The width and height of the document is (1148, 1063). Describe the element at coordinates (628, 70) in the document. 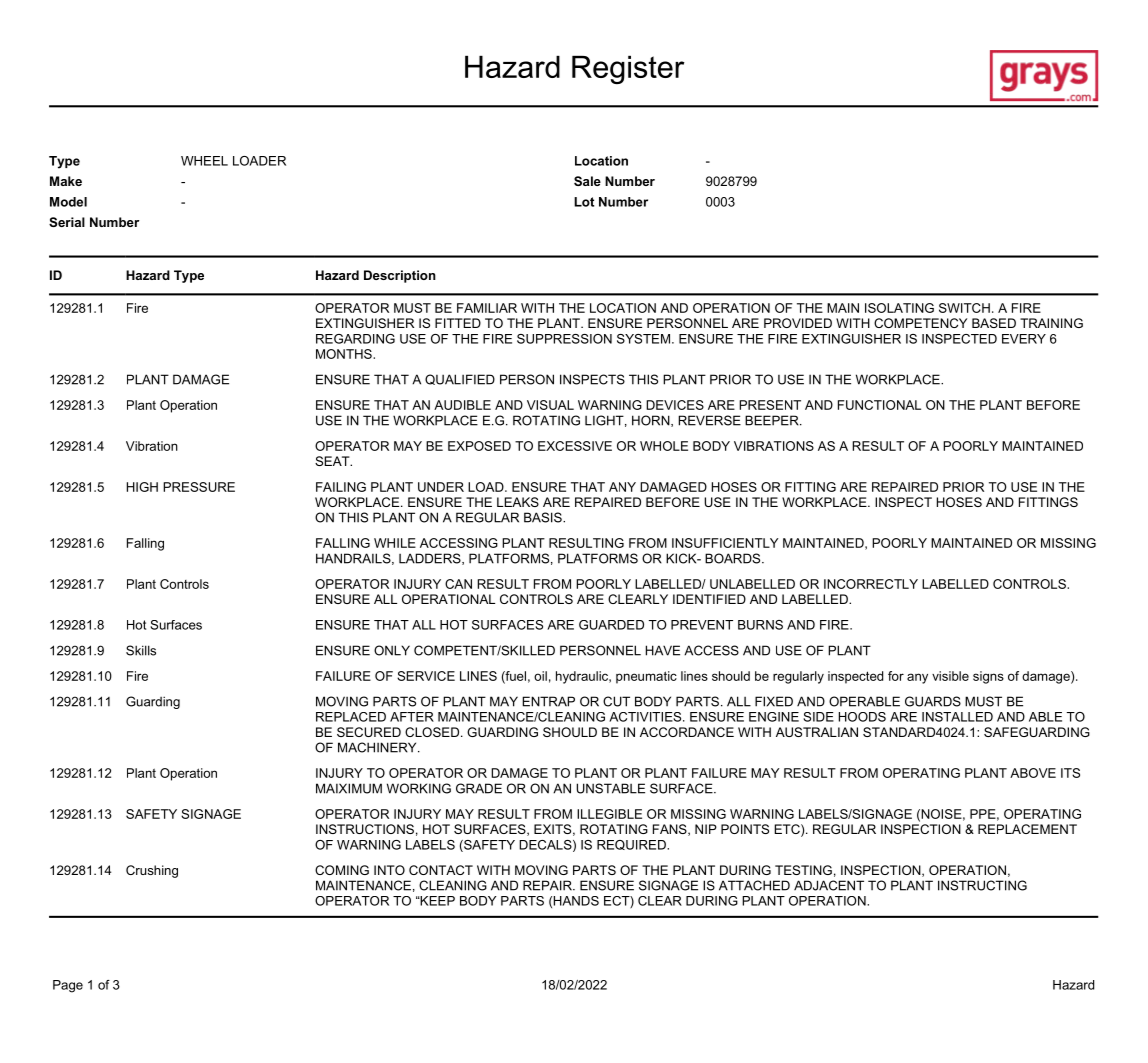

I see `Register` at that location.
